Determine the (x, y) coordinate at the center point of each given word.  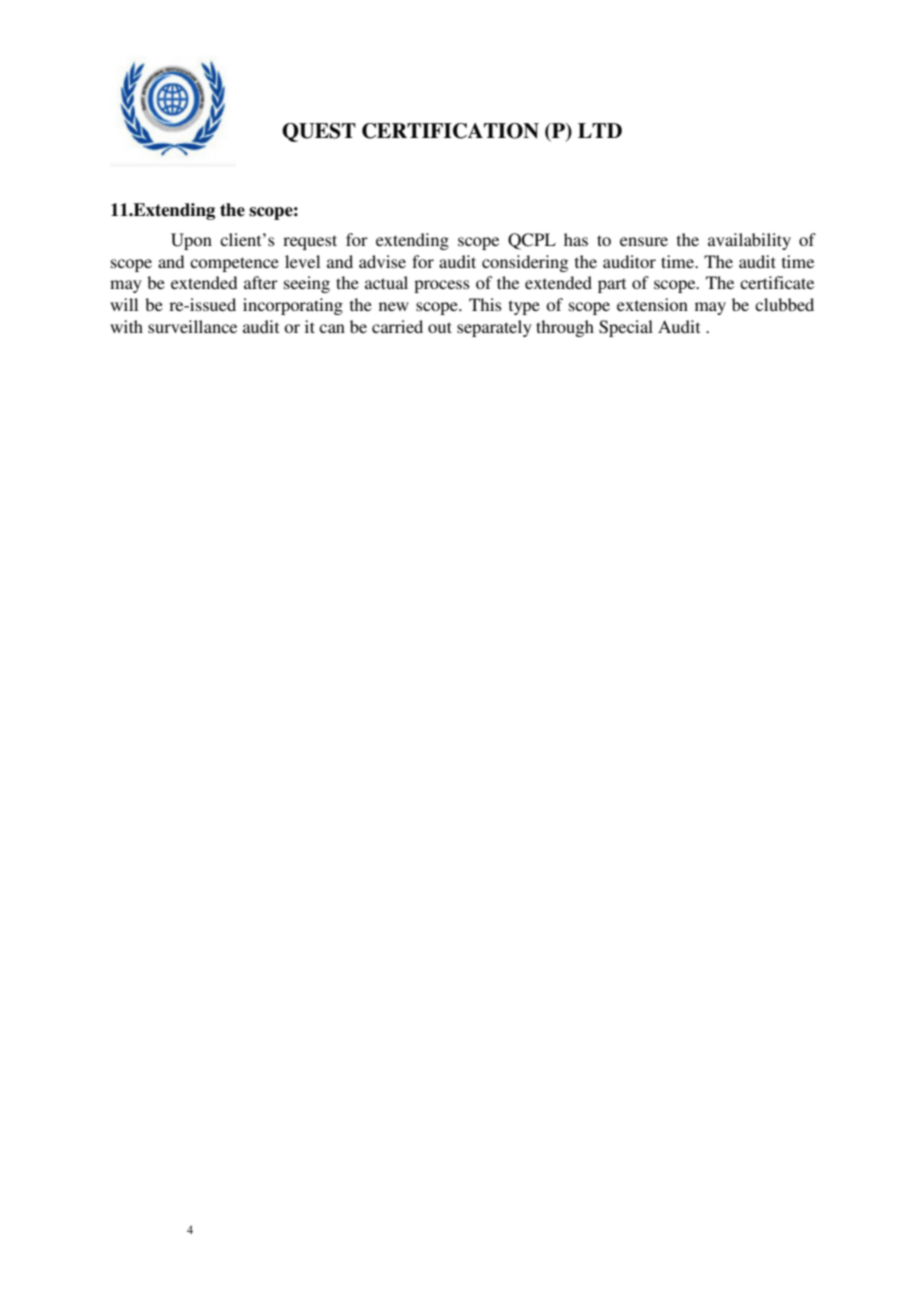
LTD (600, 130)
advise (382, 261)
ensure (644, 241)
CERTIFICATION (450, 131)
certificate (777, 282)
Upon (191, 241)
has (576, 239)
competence (234, 264)
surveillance (192, 326)
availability (749, 241)
